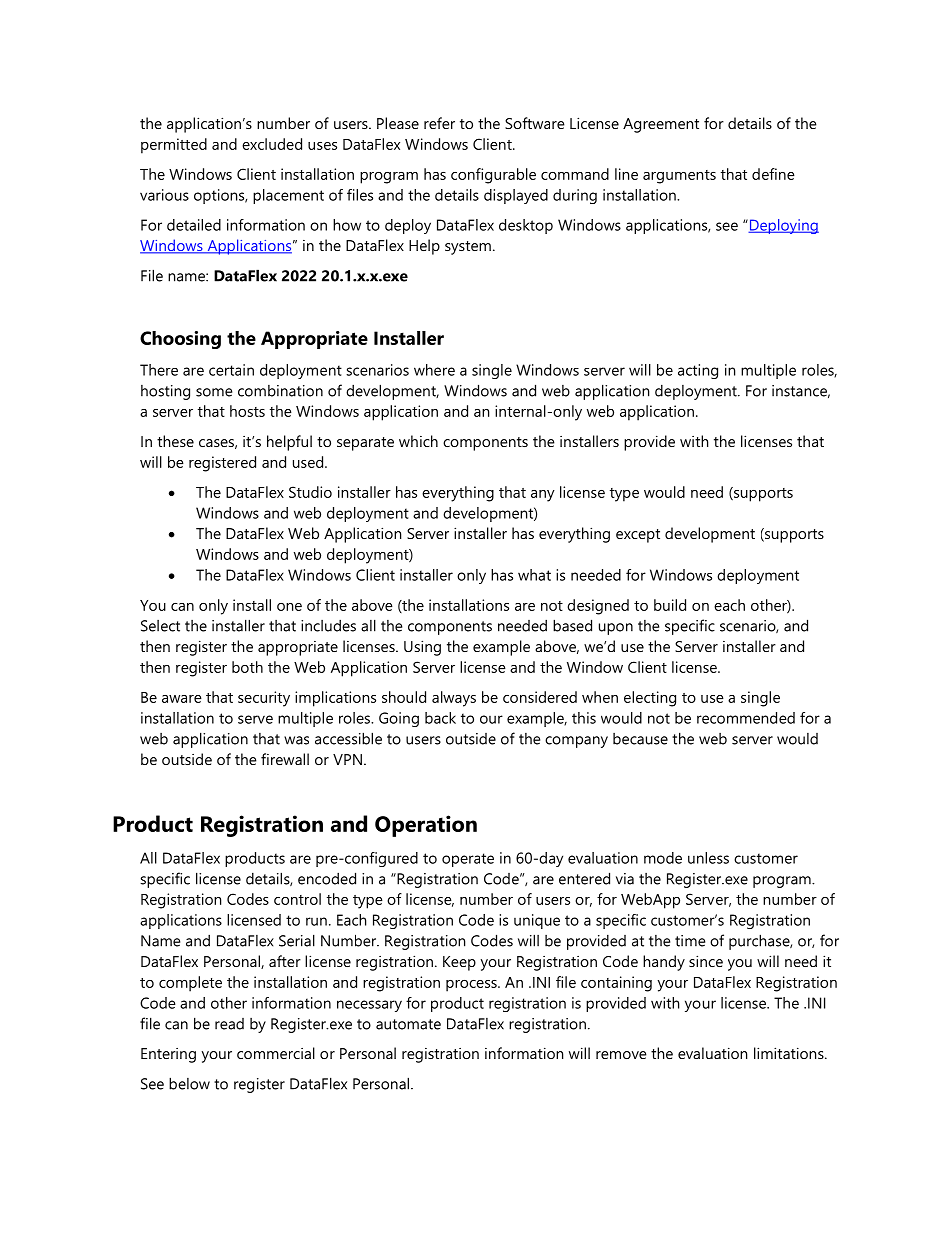  Describe the element at coordinates (493, 176) in the screenshot. I see `configurable` at that location.
